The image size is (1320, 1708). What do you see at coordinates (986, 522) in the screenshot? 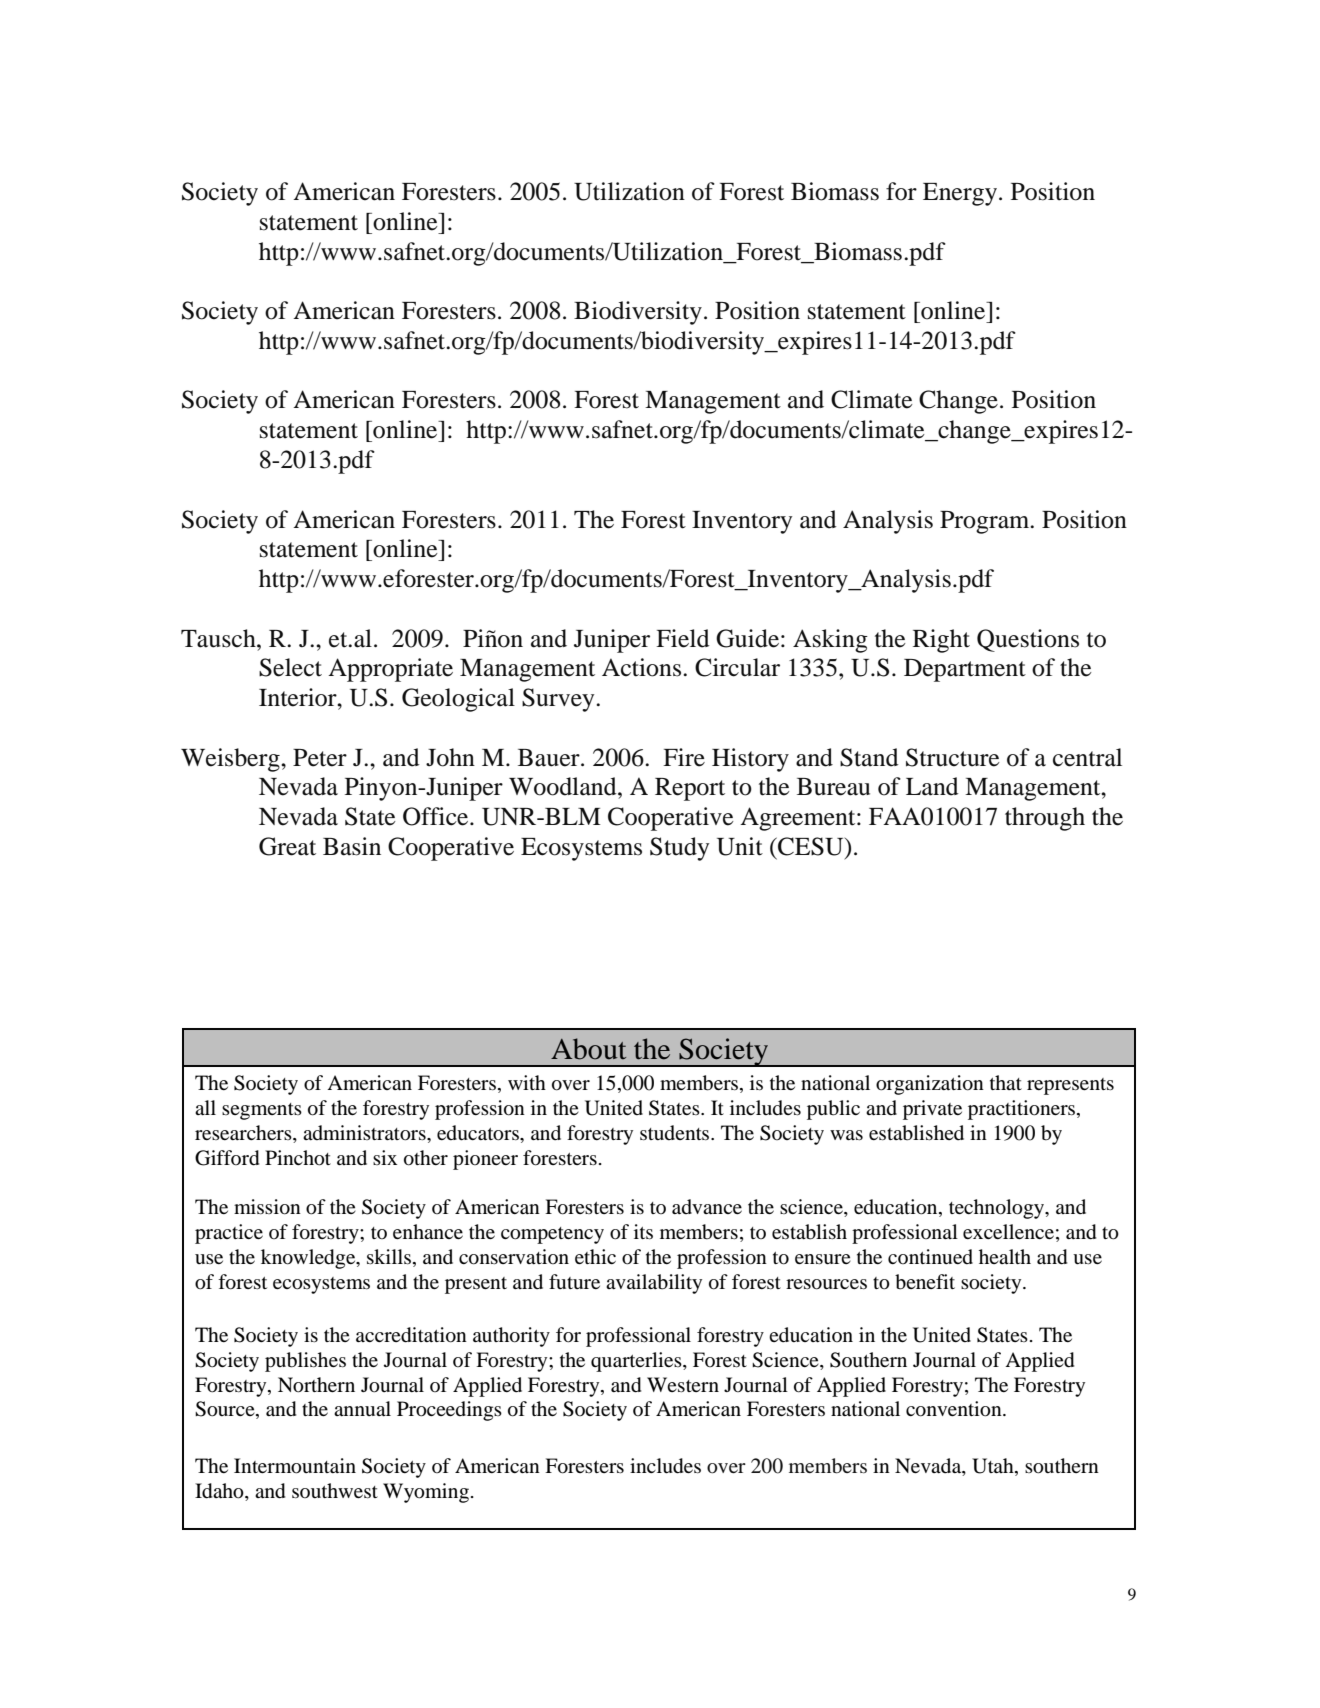
I see `Program` at bounding box center [986, 522].
